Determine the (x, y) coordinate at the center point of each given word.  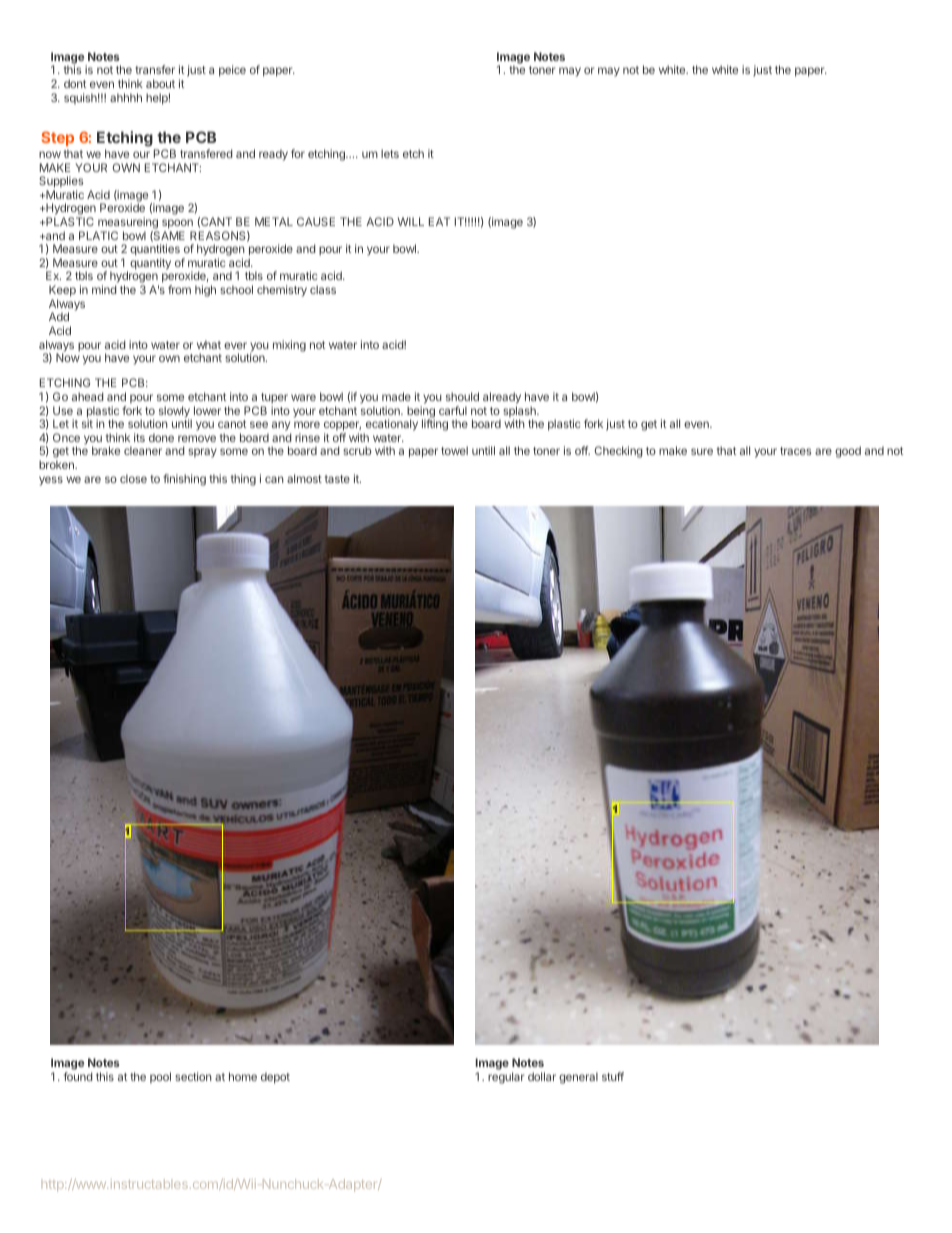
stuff (613, 1076)
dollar (542, 1076)
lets (390, 153)
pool (160, 1077)
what (209, 344)
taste (337, 479)
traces (795, 451)
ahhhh (126, 97)
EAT (439, 221)
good (848, 452)
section (193, 1076)
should (462, 396)
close (133, 478)
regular (506, 1078)
